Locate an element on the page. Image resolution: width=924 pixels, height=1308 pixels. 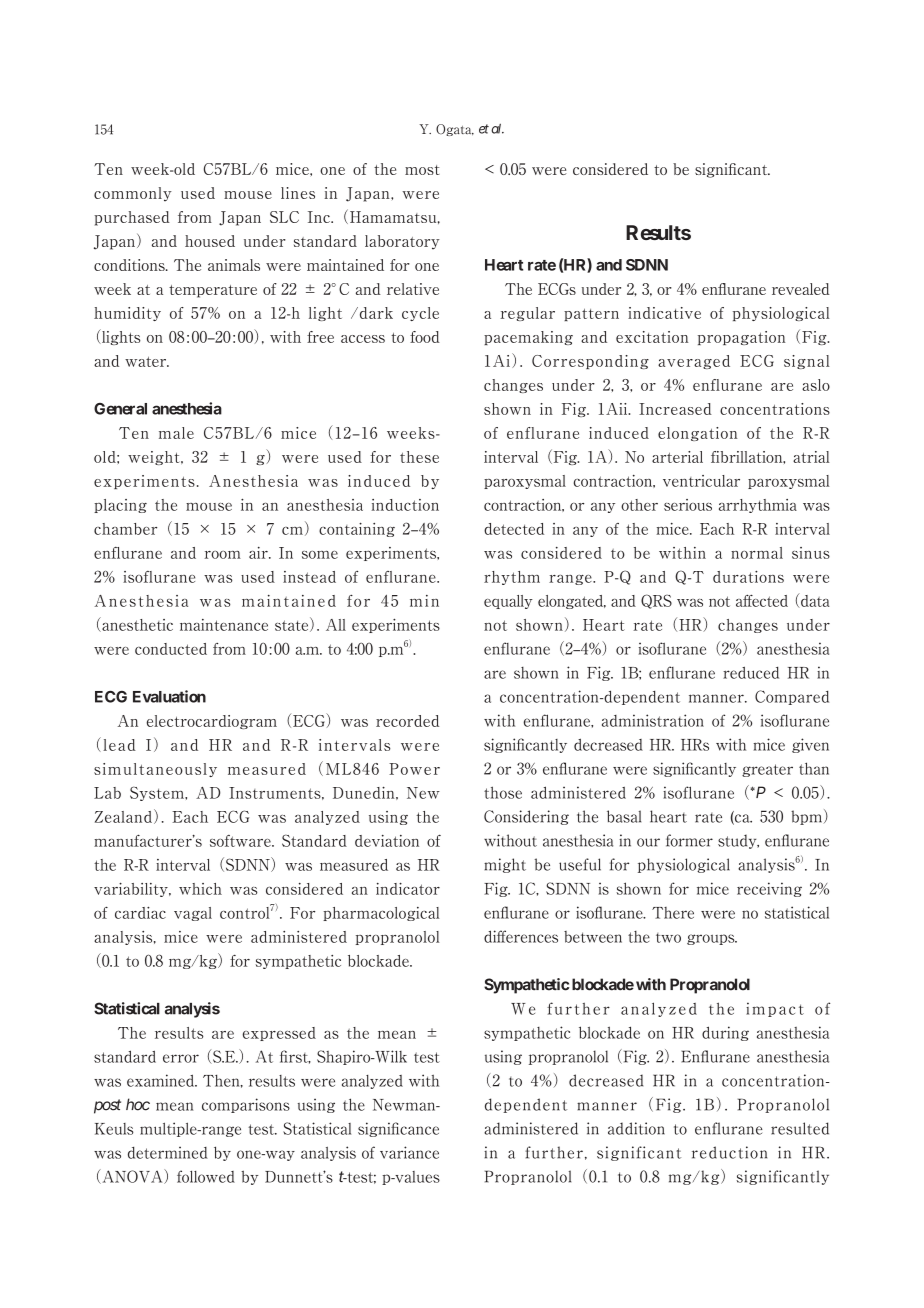
determined is located at coordinates (168, 1152).
